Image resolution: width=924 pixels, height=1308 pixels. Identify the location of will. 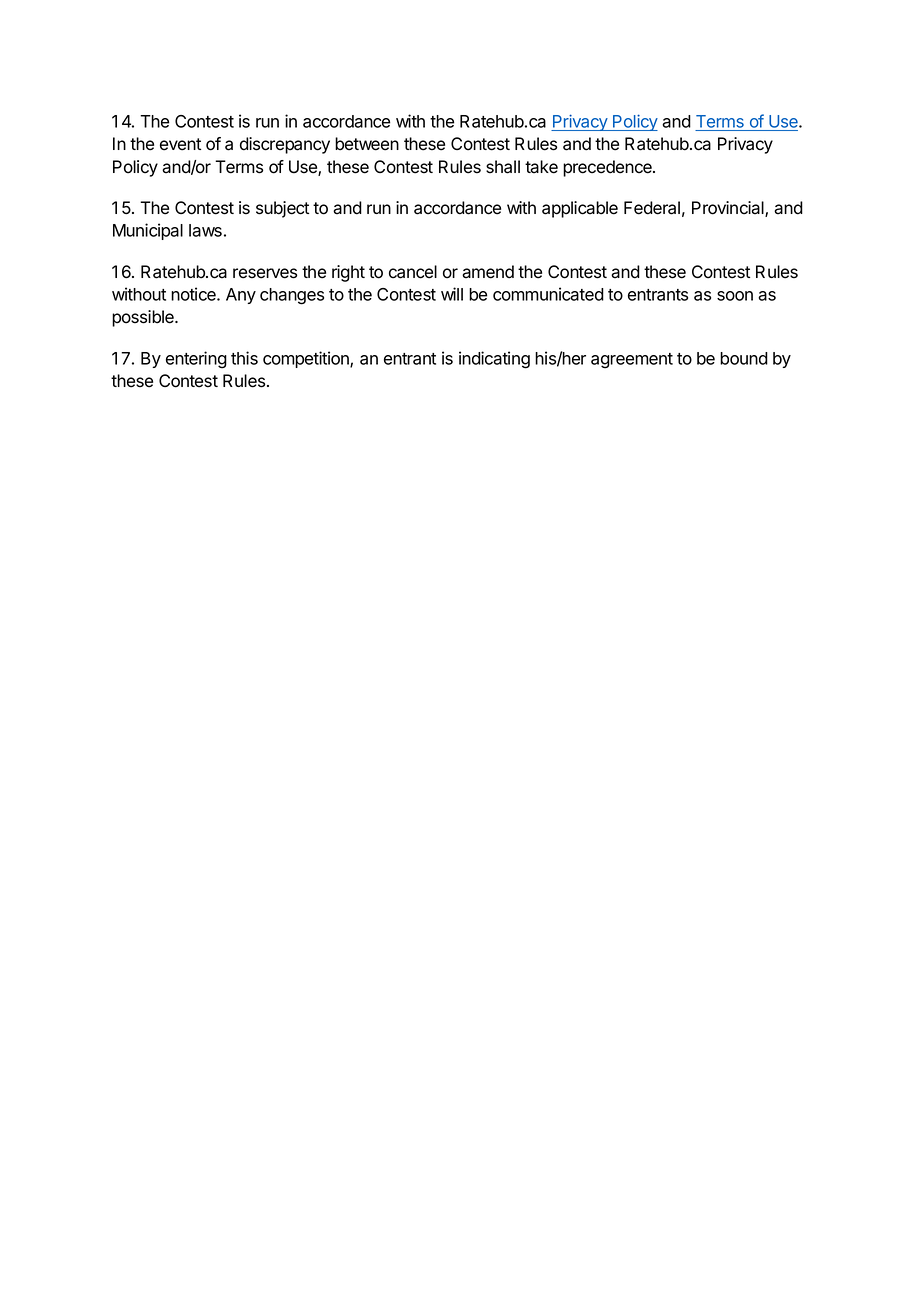
(452, 294).
